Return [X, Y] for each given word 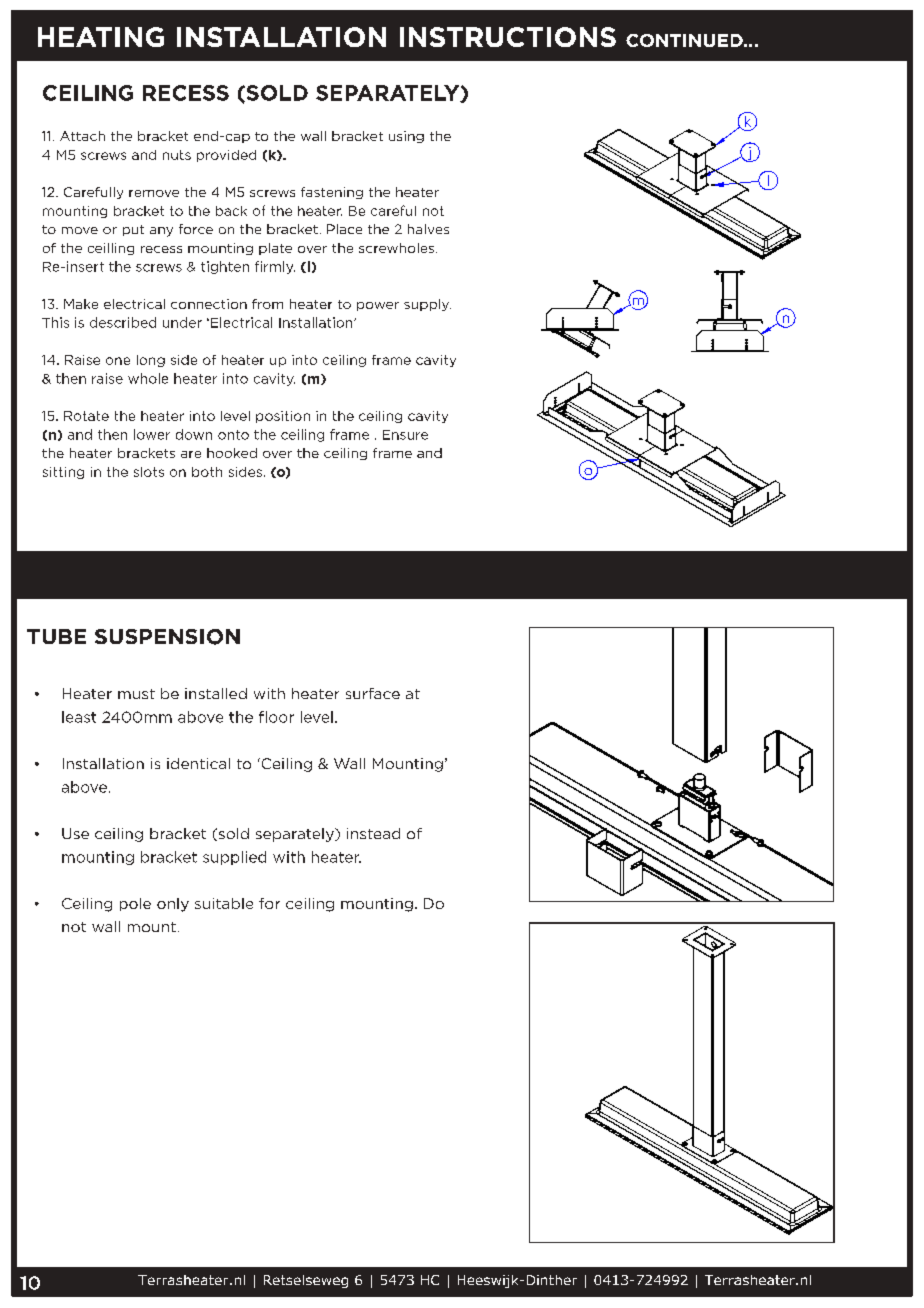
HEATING [101, 37]
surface [373, 693]
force [196, 229]
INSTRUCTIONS [508, 37]
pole [135, 904]
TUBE [56, 636]
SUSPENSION [167, 637]
